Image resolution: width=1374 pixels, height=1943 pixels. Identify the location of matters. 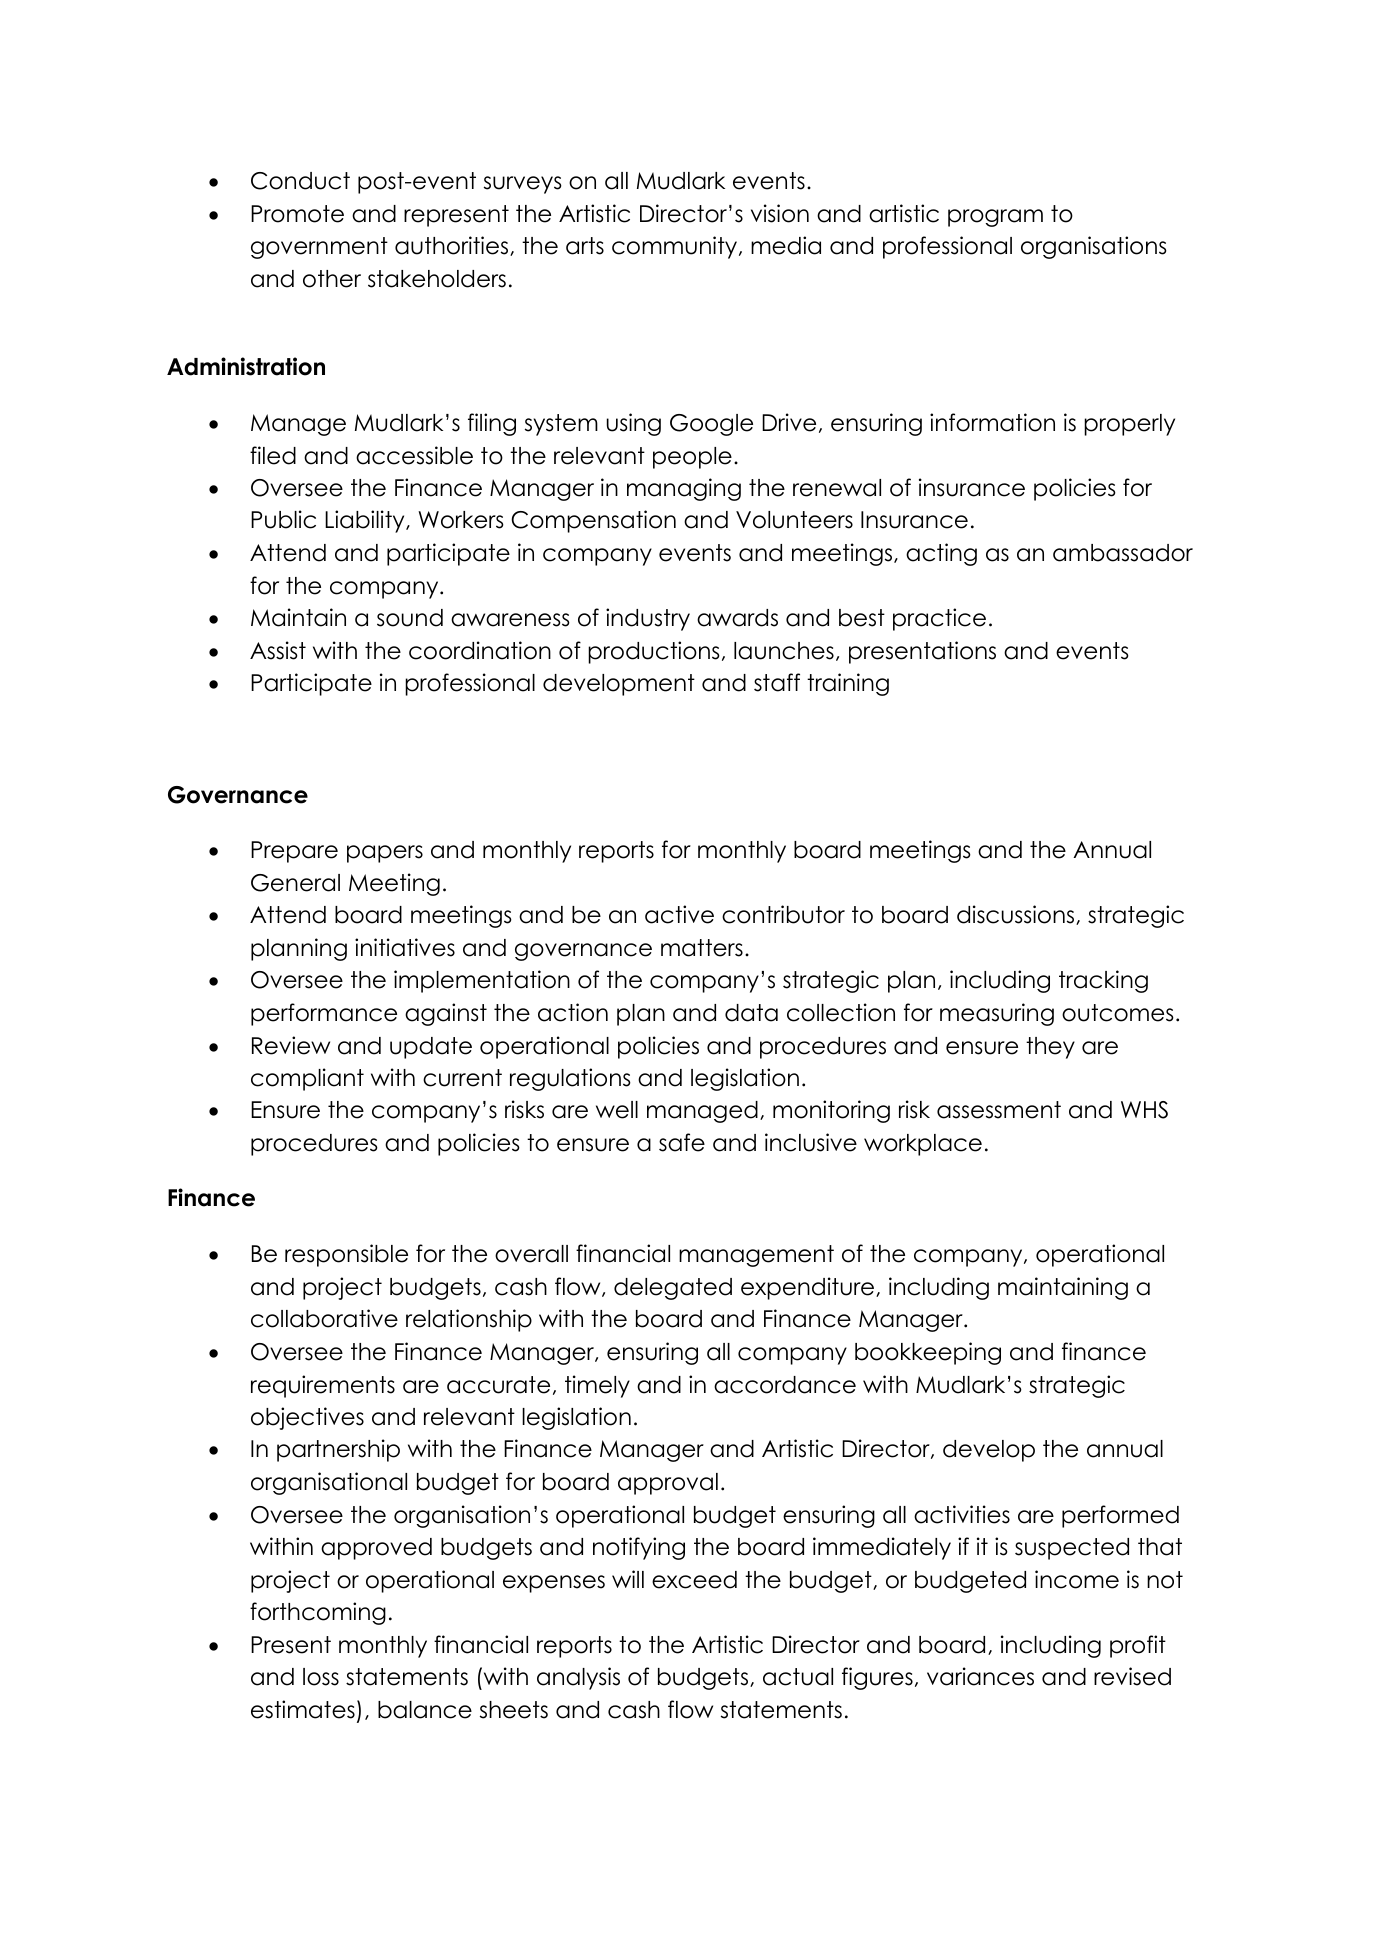
(702, 948).
